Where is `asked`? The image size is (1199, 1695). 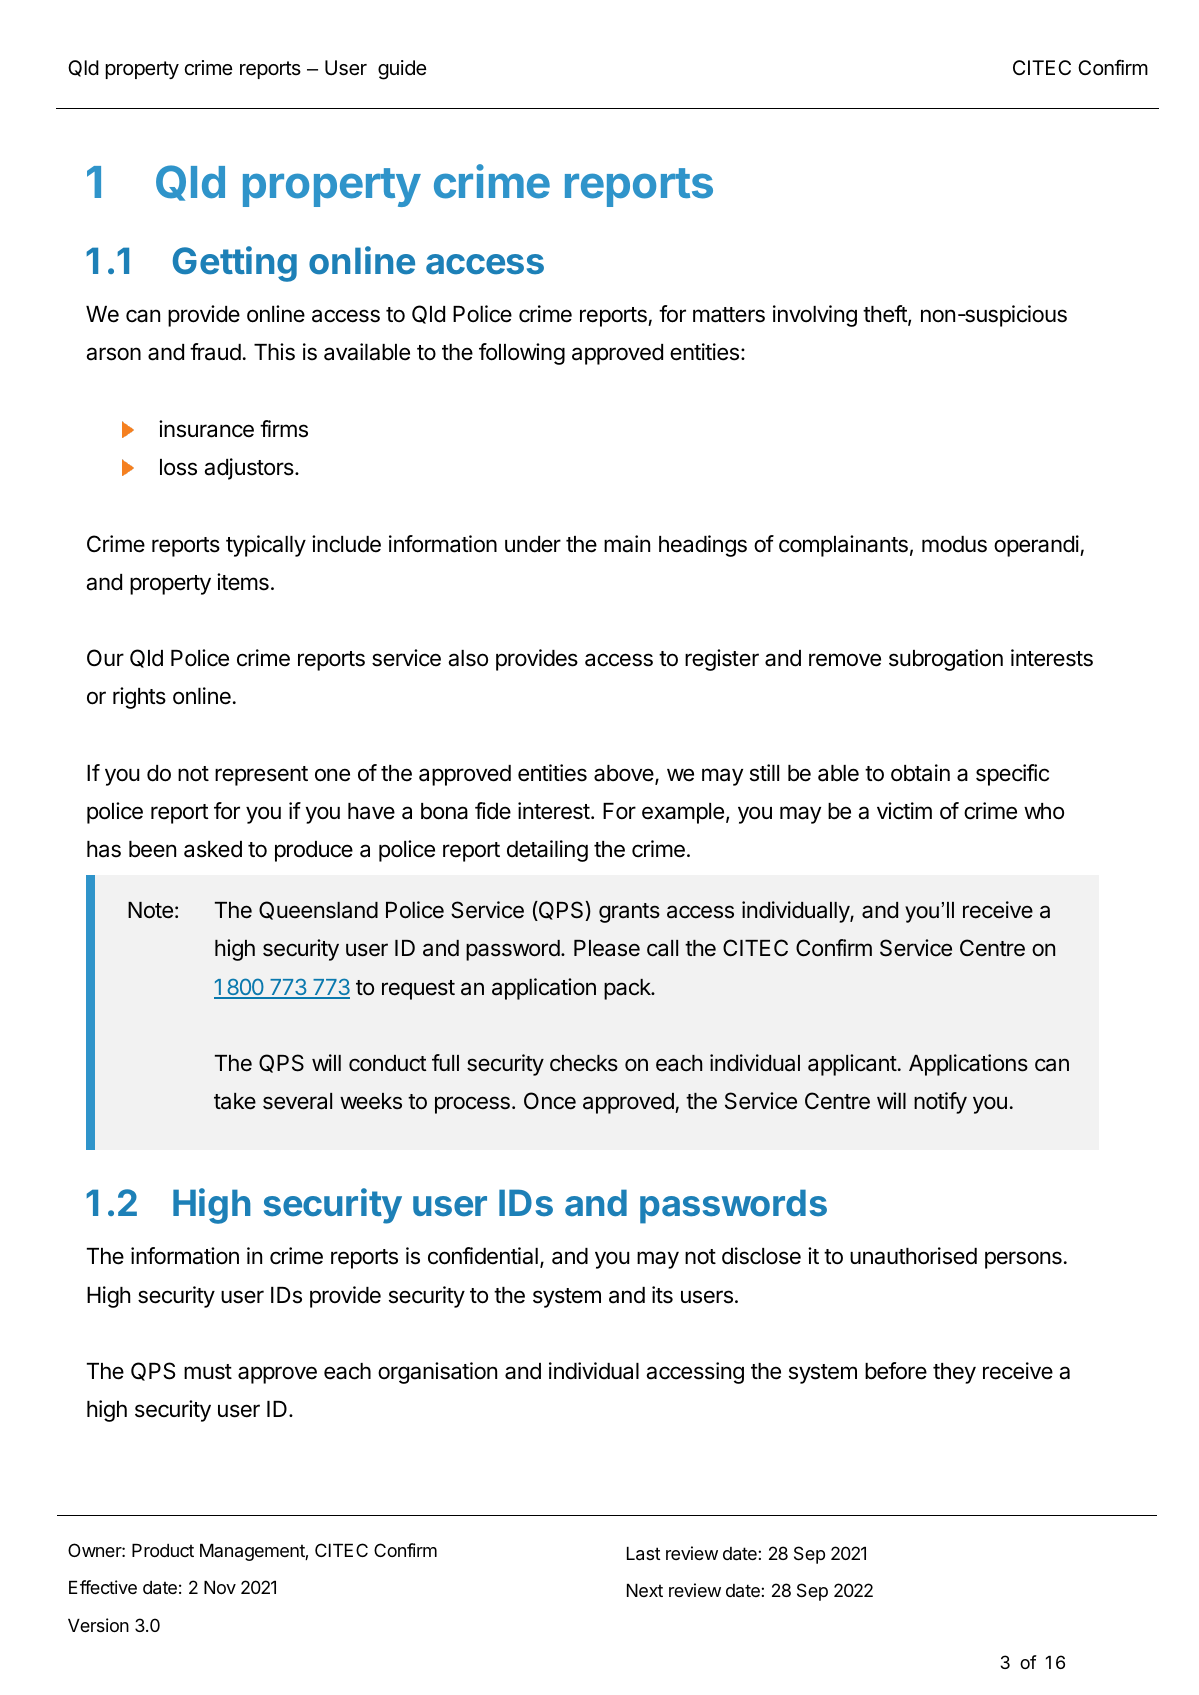
asked is located at coordinates (213, 849).
